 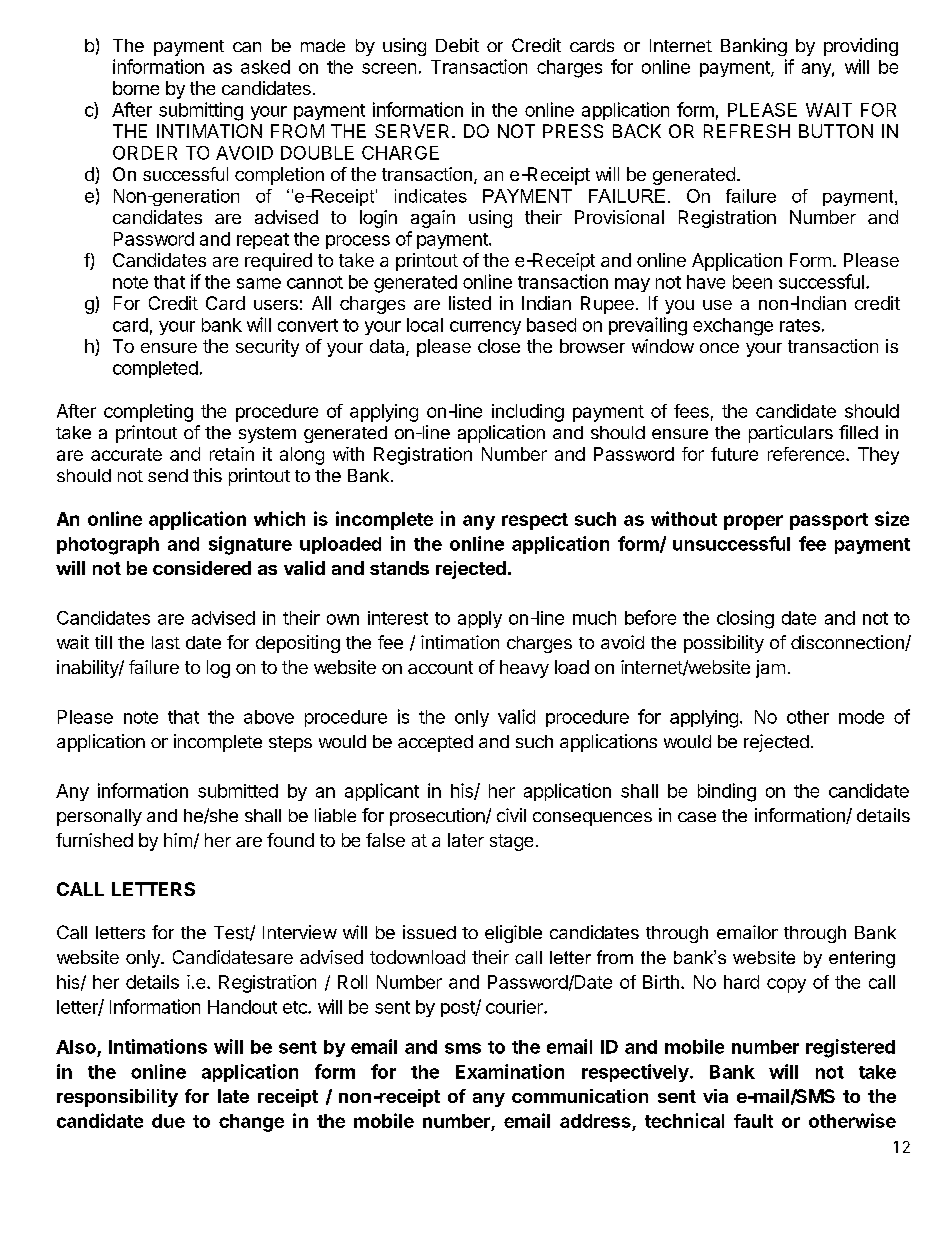 What do you see at coordinates (148, 413) in the screenshot?
I see `completing` at bounding box center [148, 413].
